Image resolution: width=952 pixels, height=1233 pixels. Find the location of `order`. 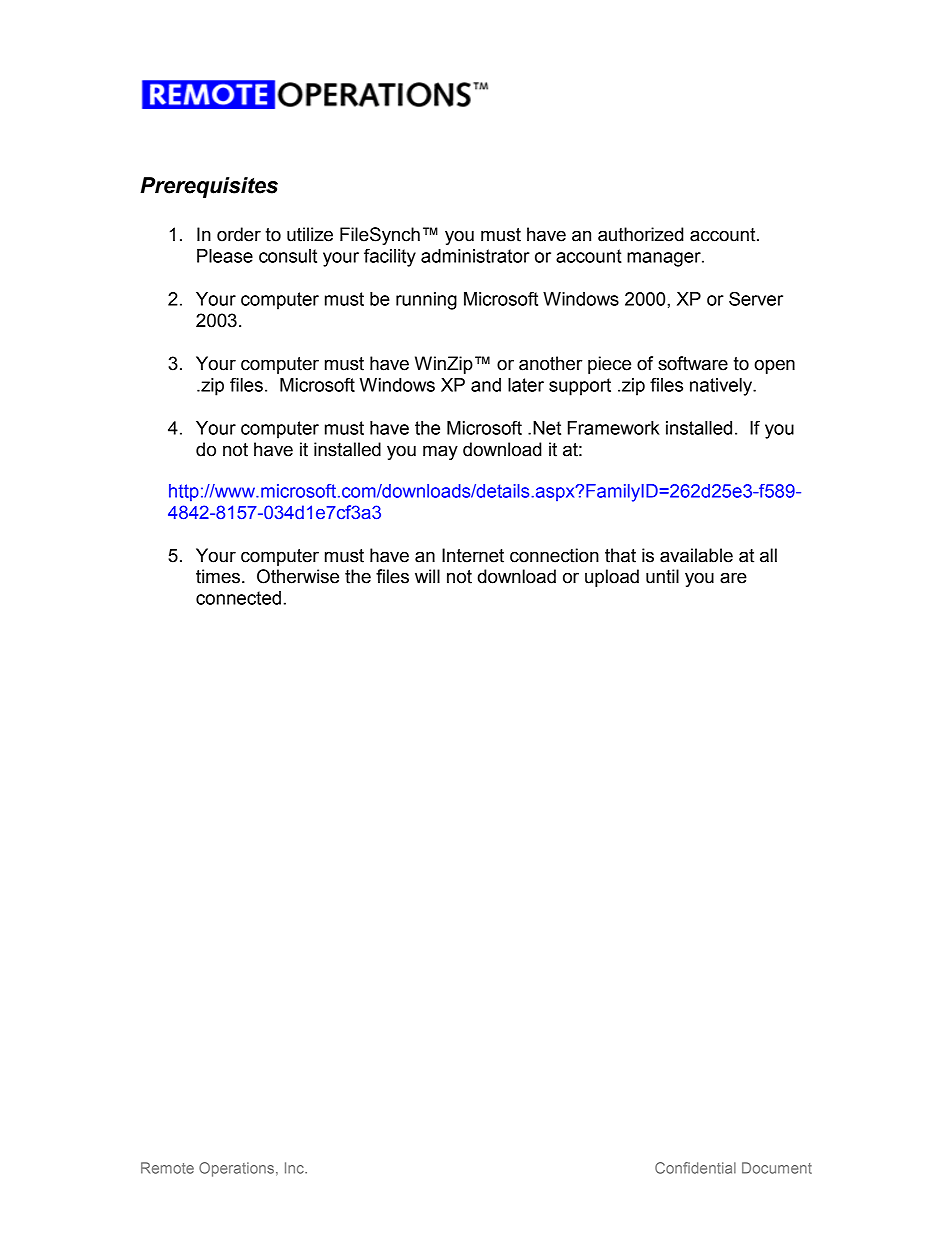

order is located at coordinates (239, 234).
